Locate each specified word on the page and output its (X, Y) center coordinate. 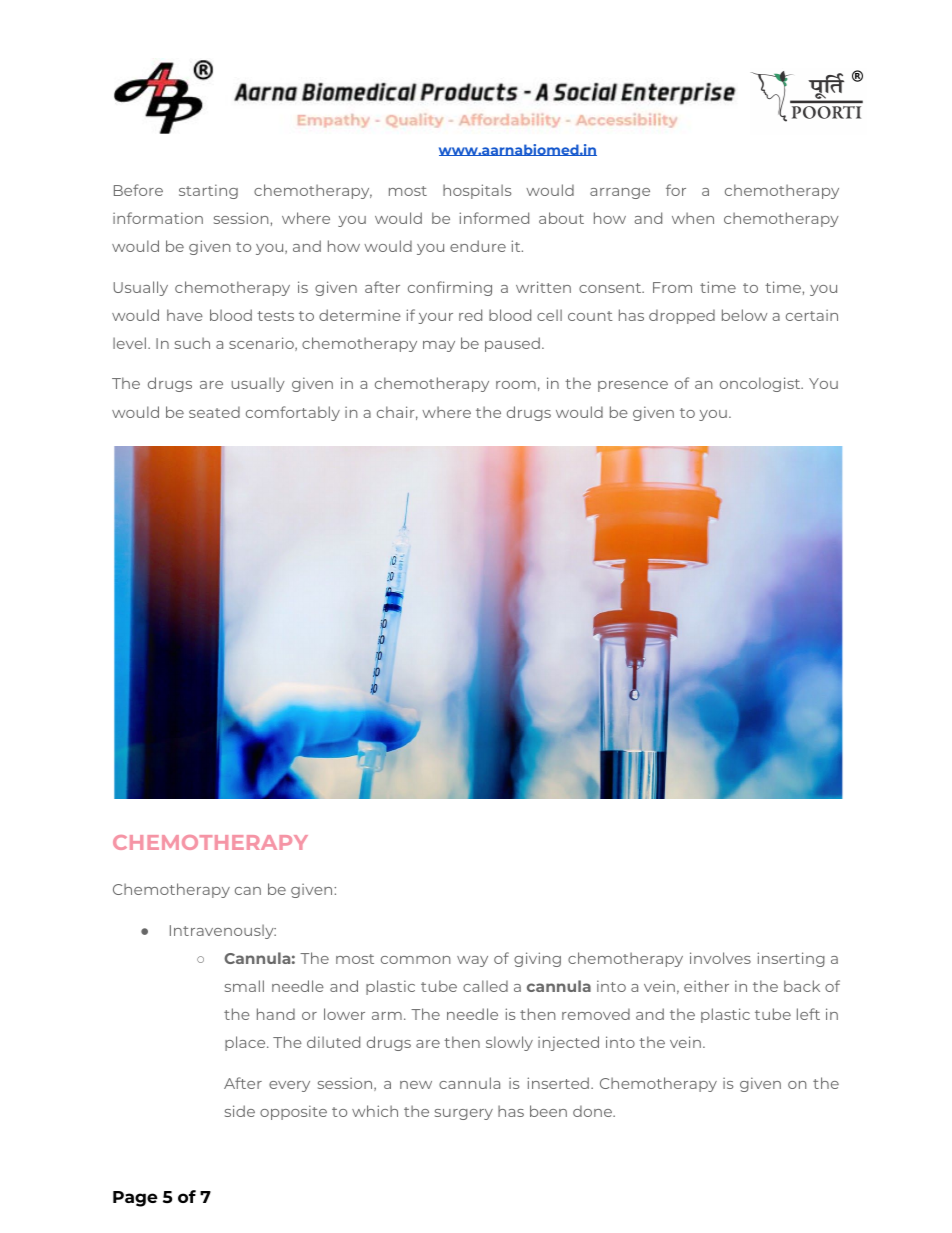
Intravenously (223, 931)
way (472, 961)
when (693, 218)
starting (208, 191)
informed (494, 218)
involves (720, 958)
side (240, 1111)
